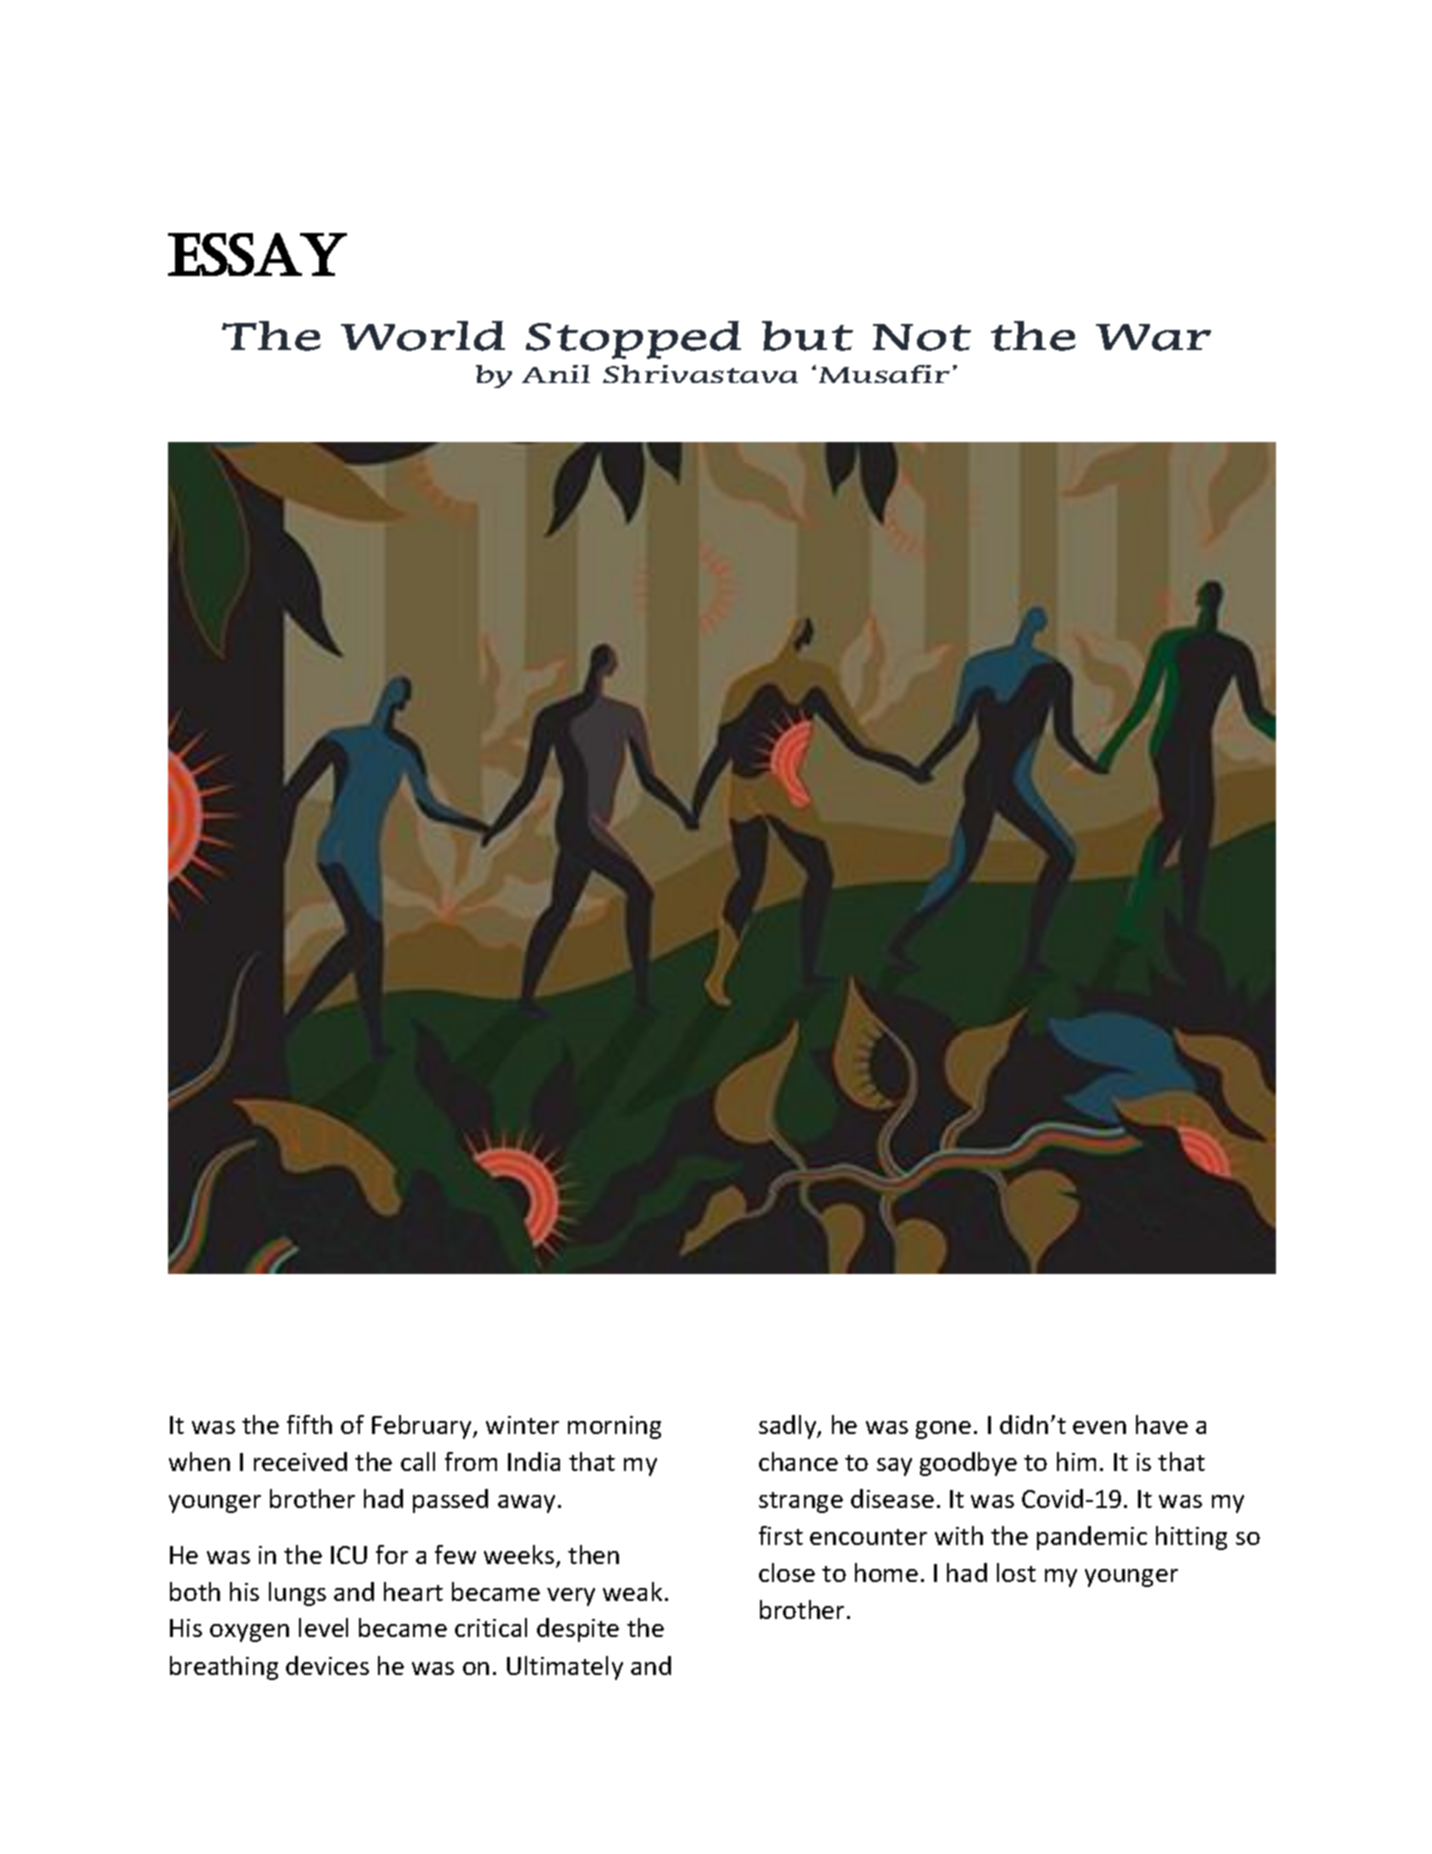 The height and width of the screenshot is (1854, 1432). Describe the element at coordinates (633, 340) in the screenshot. I see `Stopped` at that location.
